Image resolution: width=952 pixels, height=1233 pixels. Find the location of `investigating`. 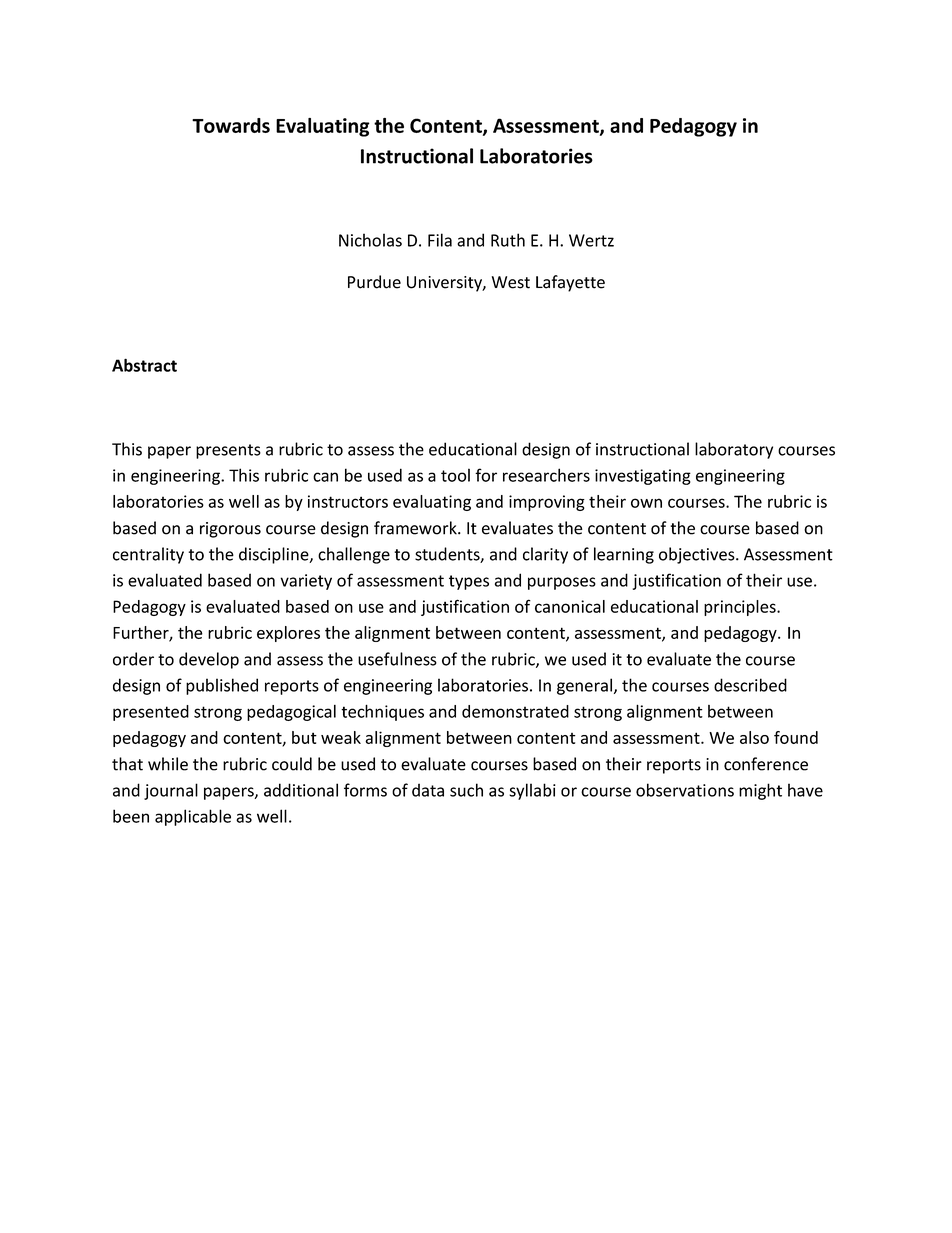

investigating is located at coordinates (643, 477).
